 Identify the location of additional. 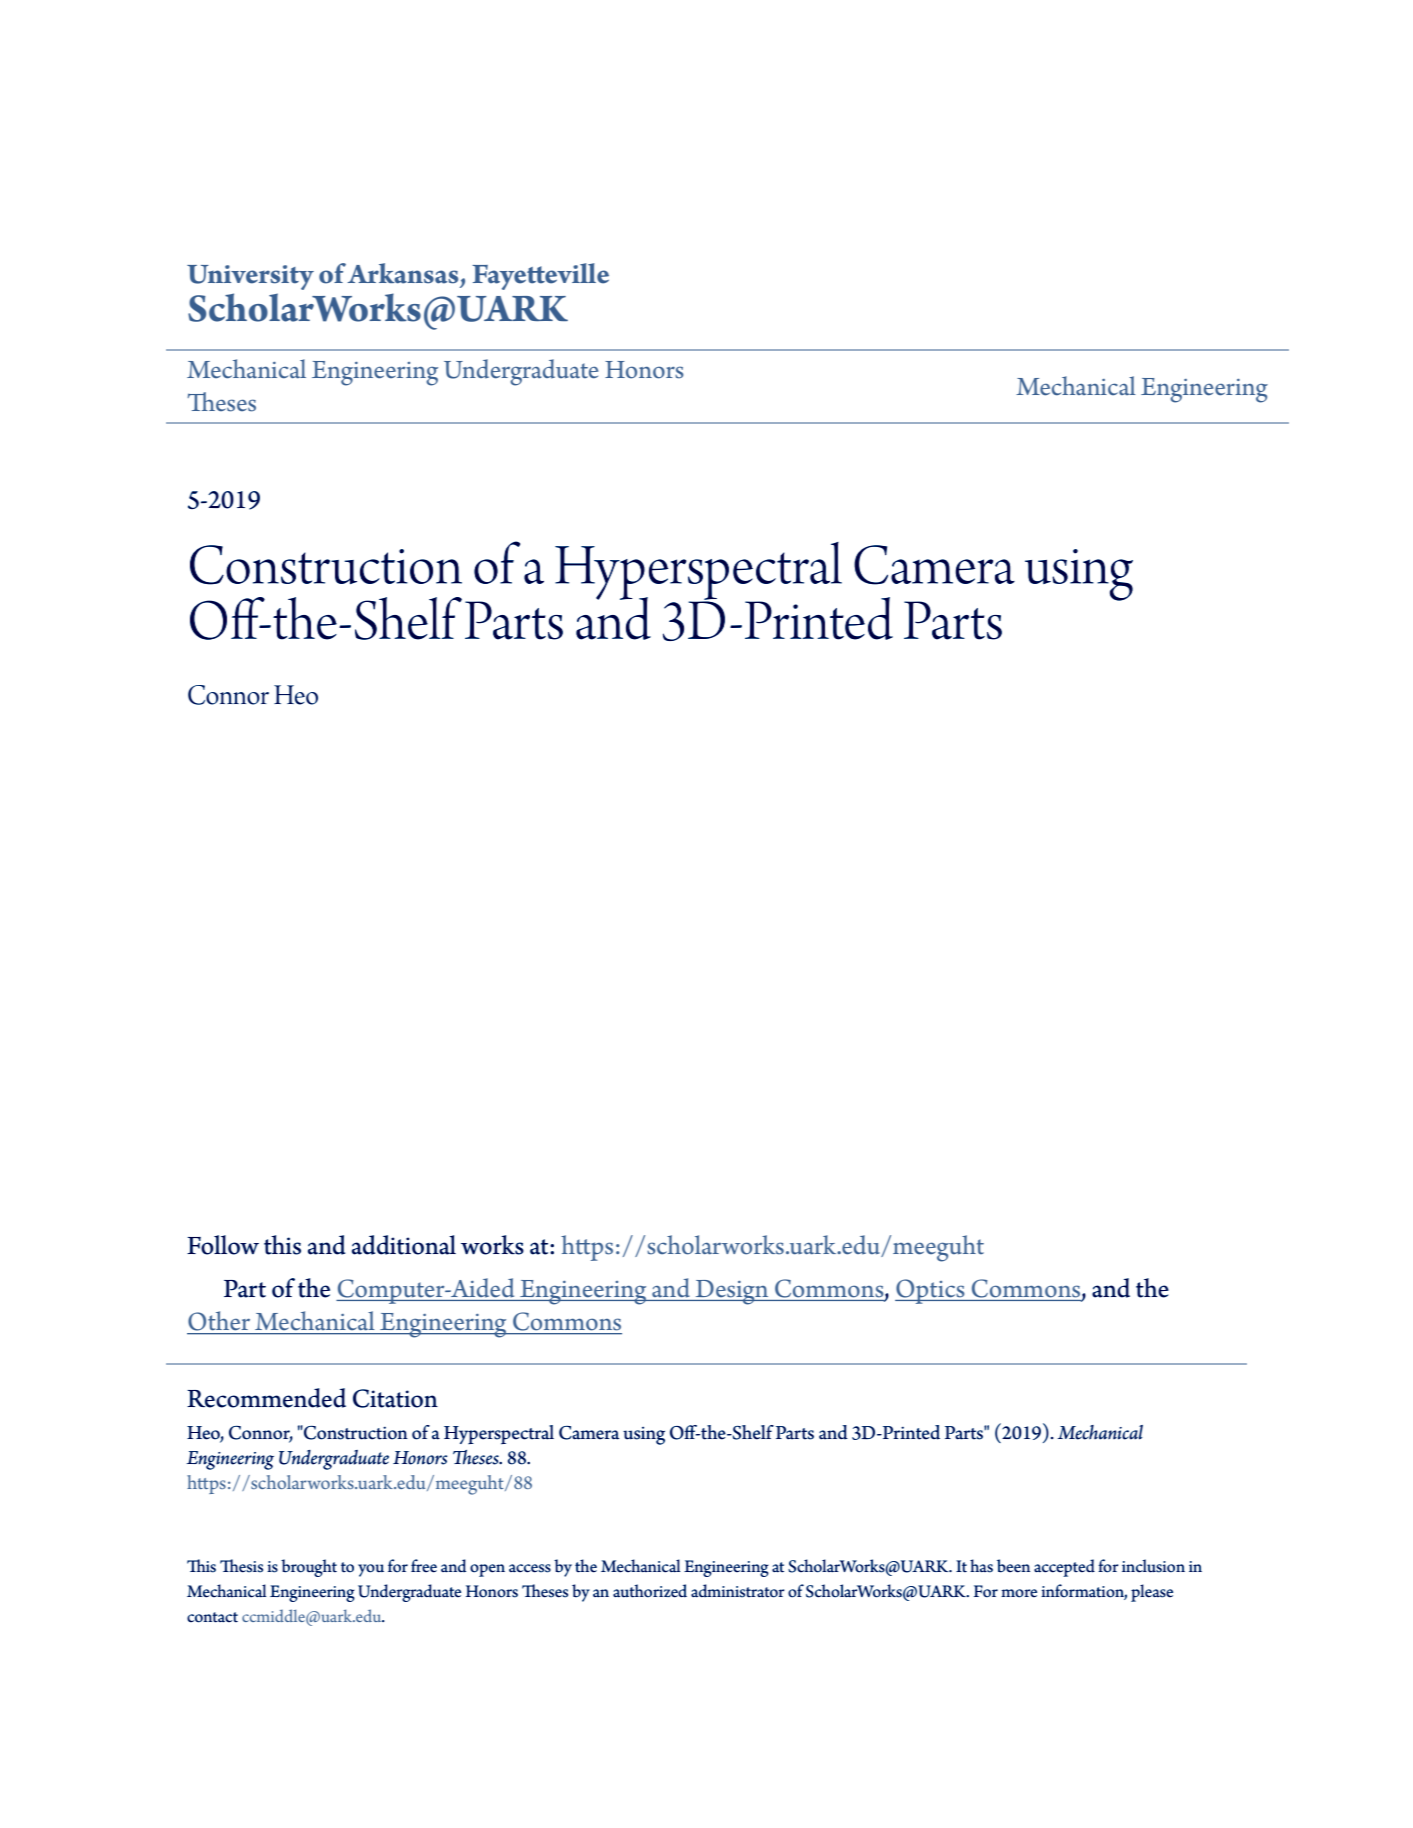
(404, 1245).
